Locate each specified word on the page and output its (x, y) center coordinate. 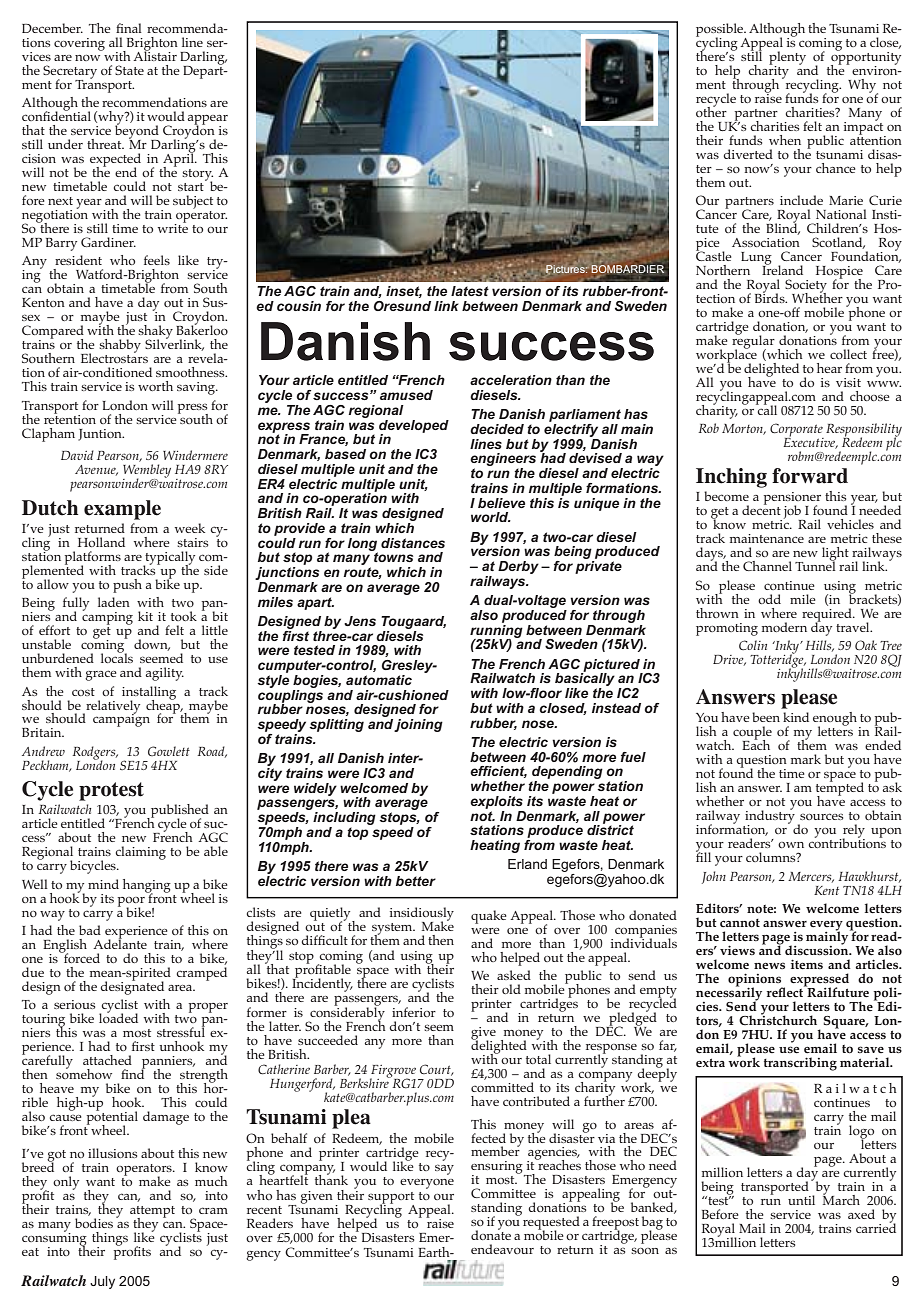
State (129, 70)
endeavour (502, 1249)
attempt (152, 1213)
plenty (787, 59)
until (801, 1200)
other (711, 110)
